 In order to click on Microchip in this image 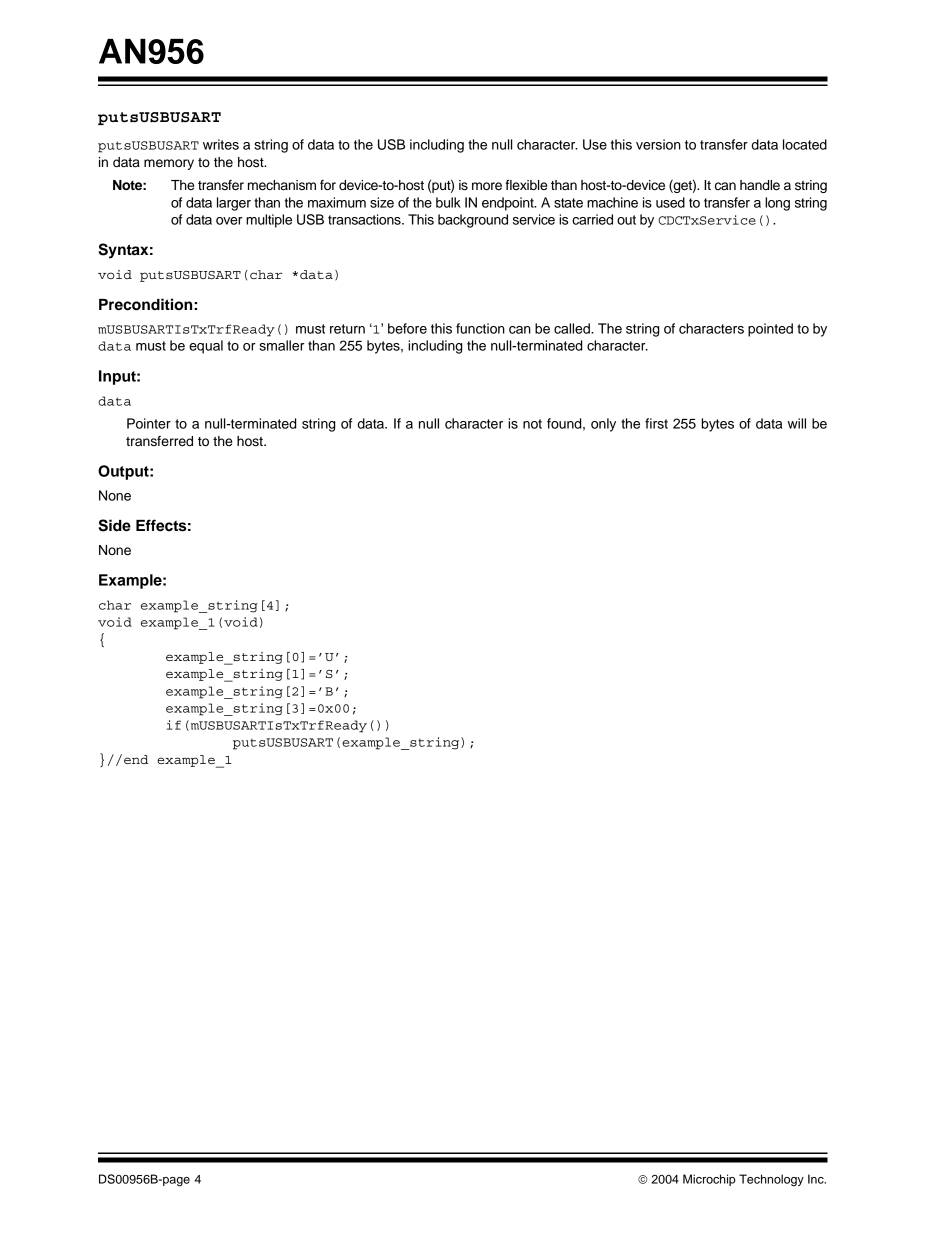, I will do `click(709, 1180)`.
